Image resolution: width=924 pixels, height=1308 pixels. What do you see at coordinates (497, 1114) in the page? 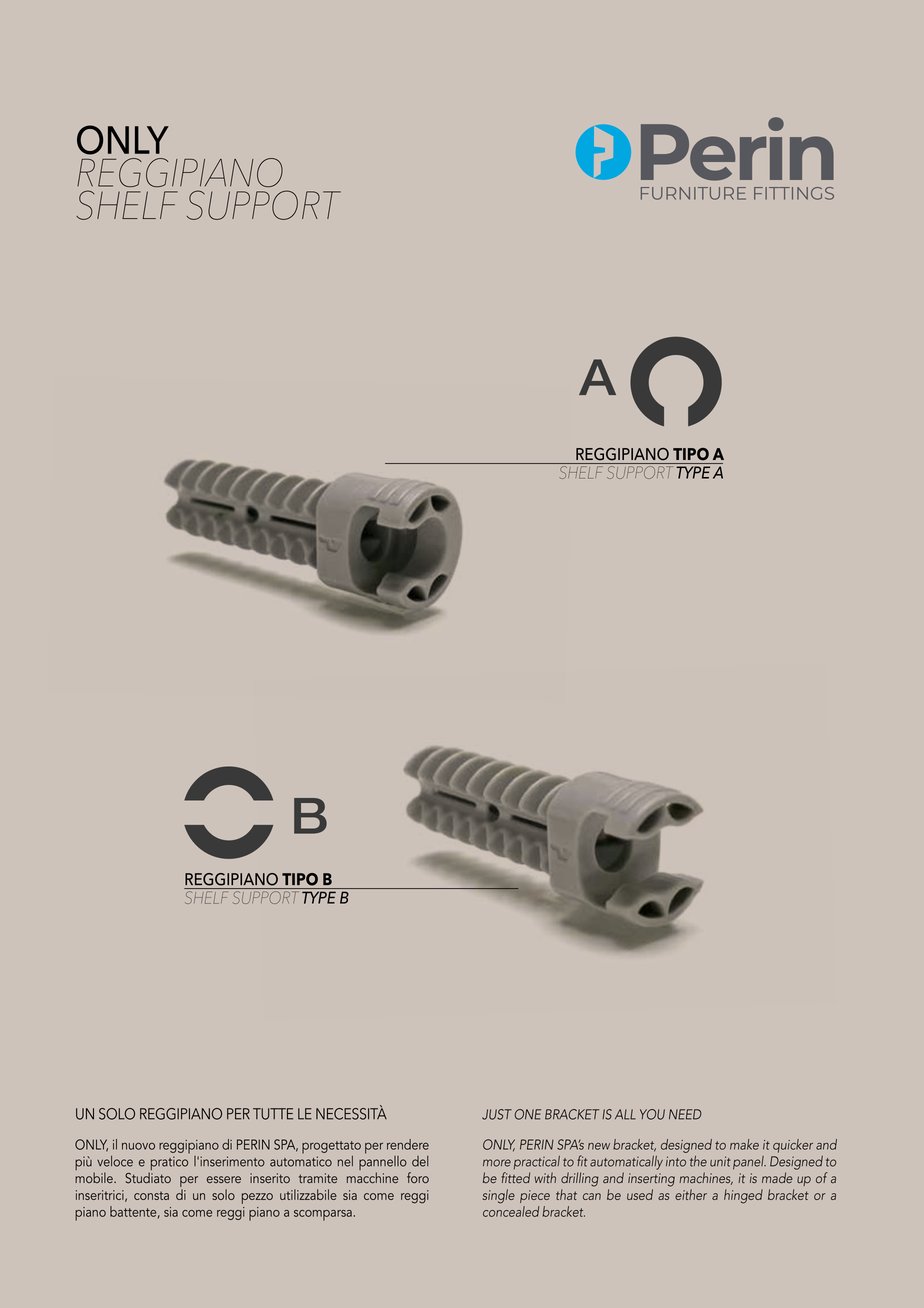
I see `JUST` at bounding box center [497, 1114].
